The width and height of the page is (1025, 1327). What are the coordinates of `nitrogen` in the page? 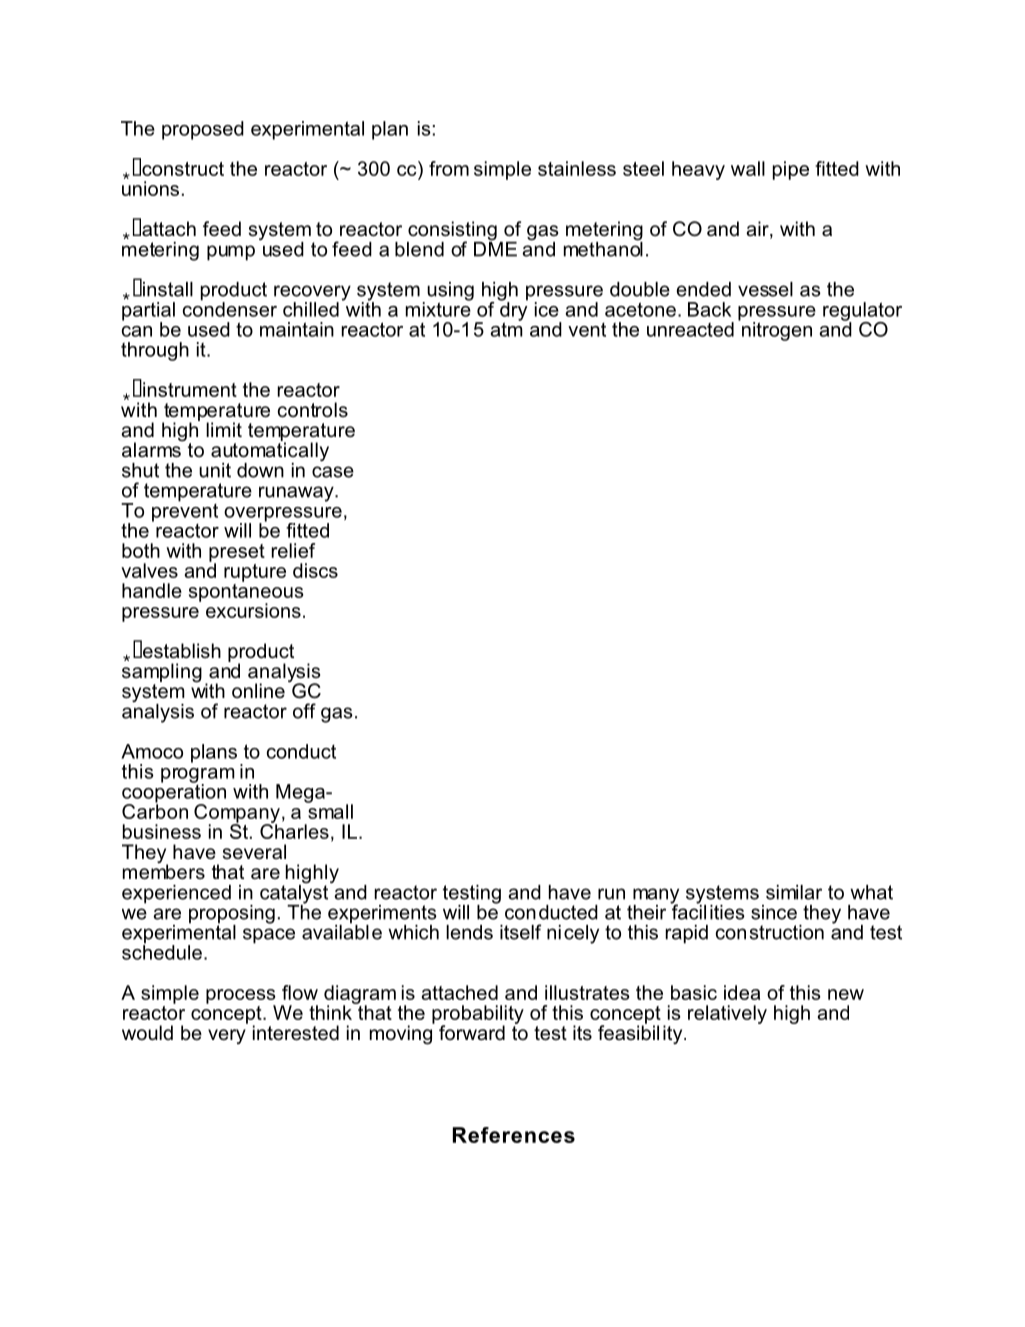 It's located at (777, 331).
